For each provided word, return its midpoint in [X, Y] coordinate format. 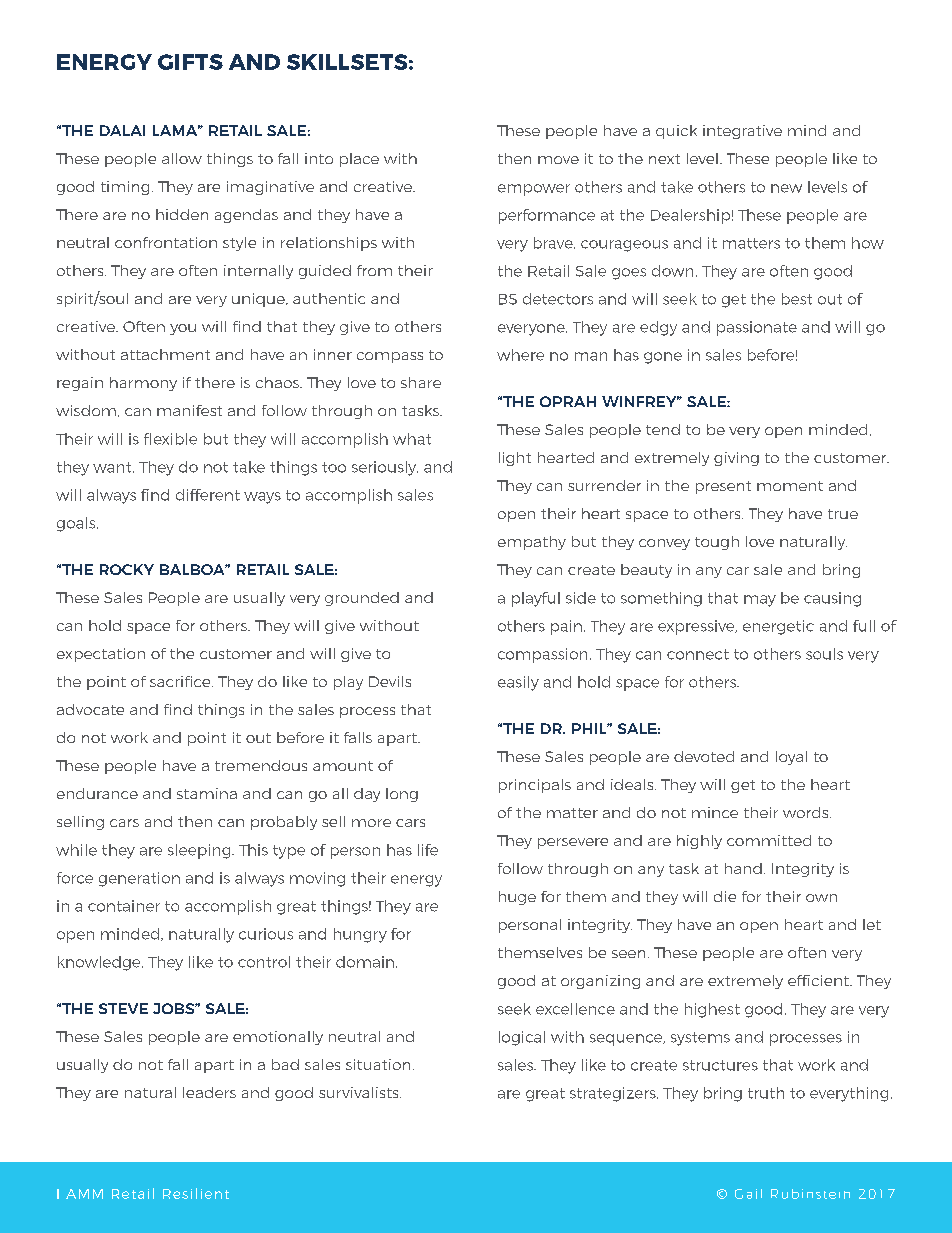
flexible [170, 439]
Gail [748, 1194]
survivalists [360, 1092]
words [807, 812]
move [558, 160]
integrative [742, 132]
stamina [207, 793]
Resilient [196, 1193]
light [515, 459]
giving [736, 459]
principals [535, 786]
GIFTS [190, 62]
